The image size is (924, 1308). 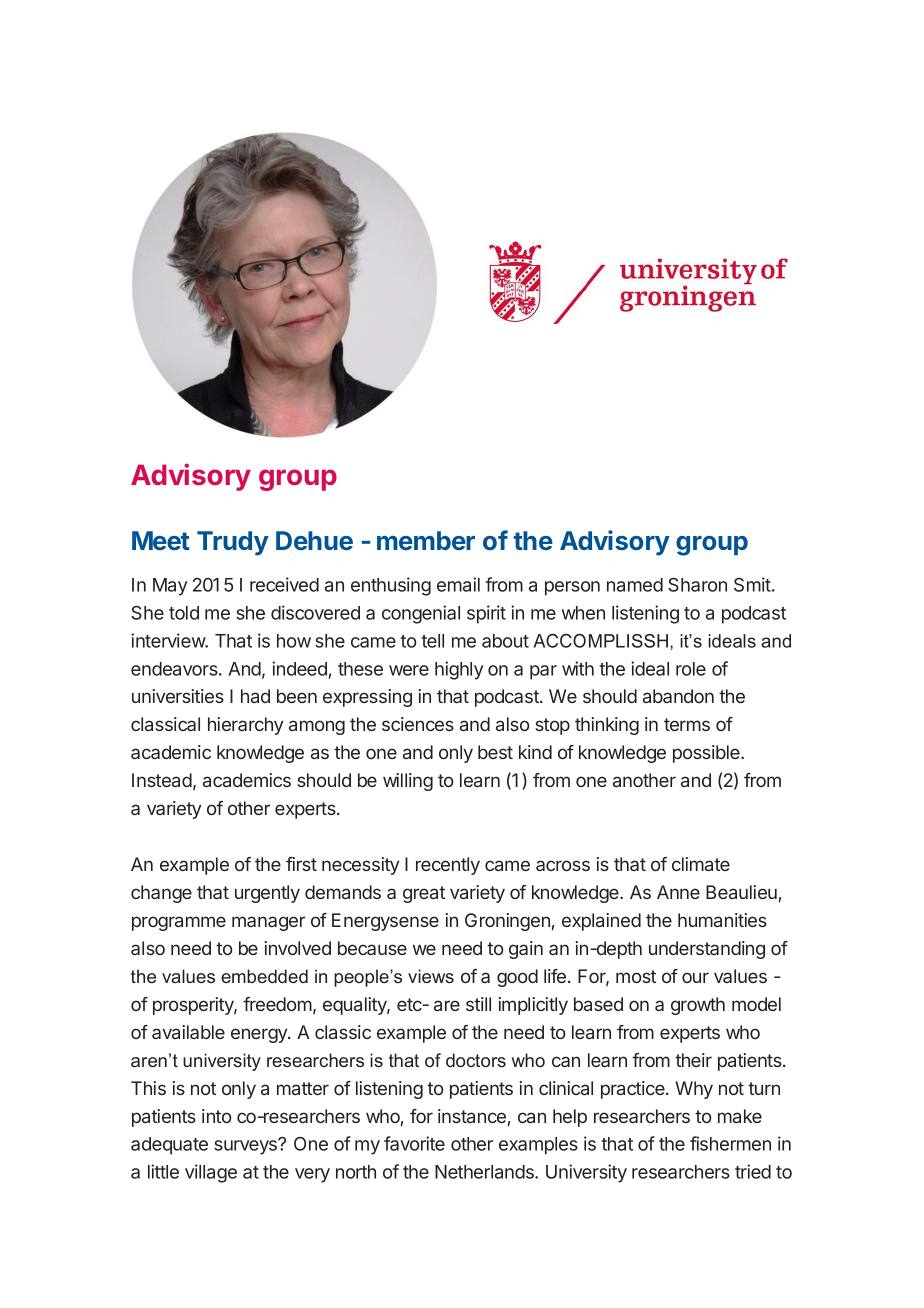 I want to click on embedded, so click(x=264, y=976).
